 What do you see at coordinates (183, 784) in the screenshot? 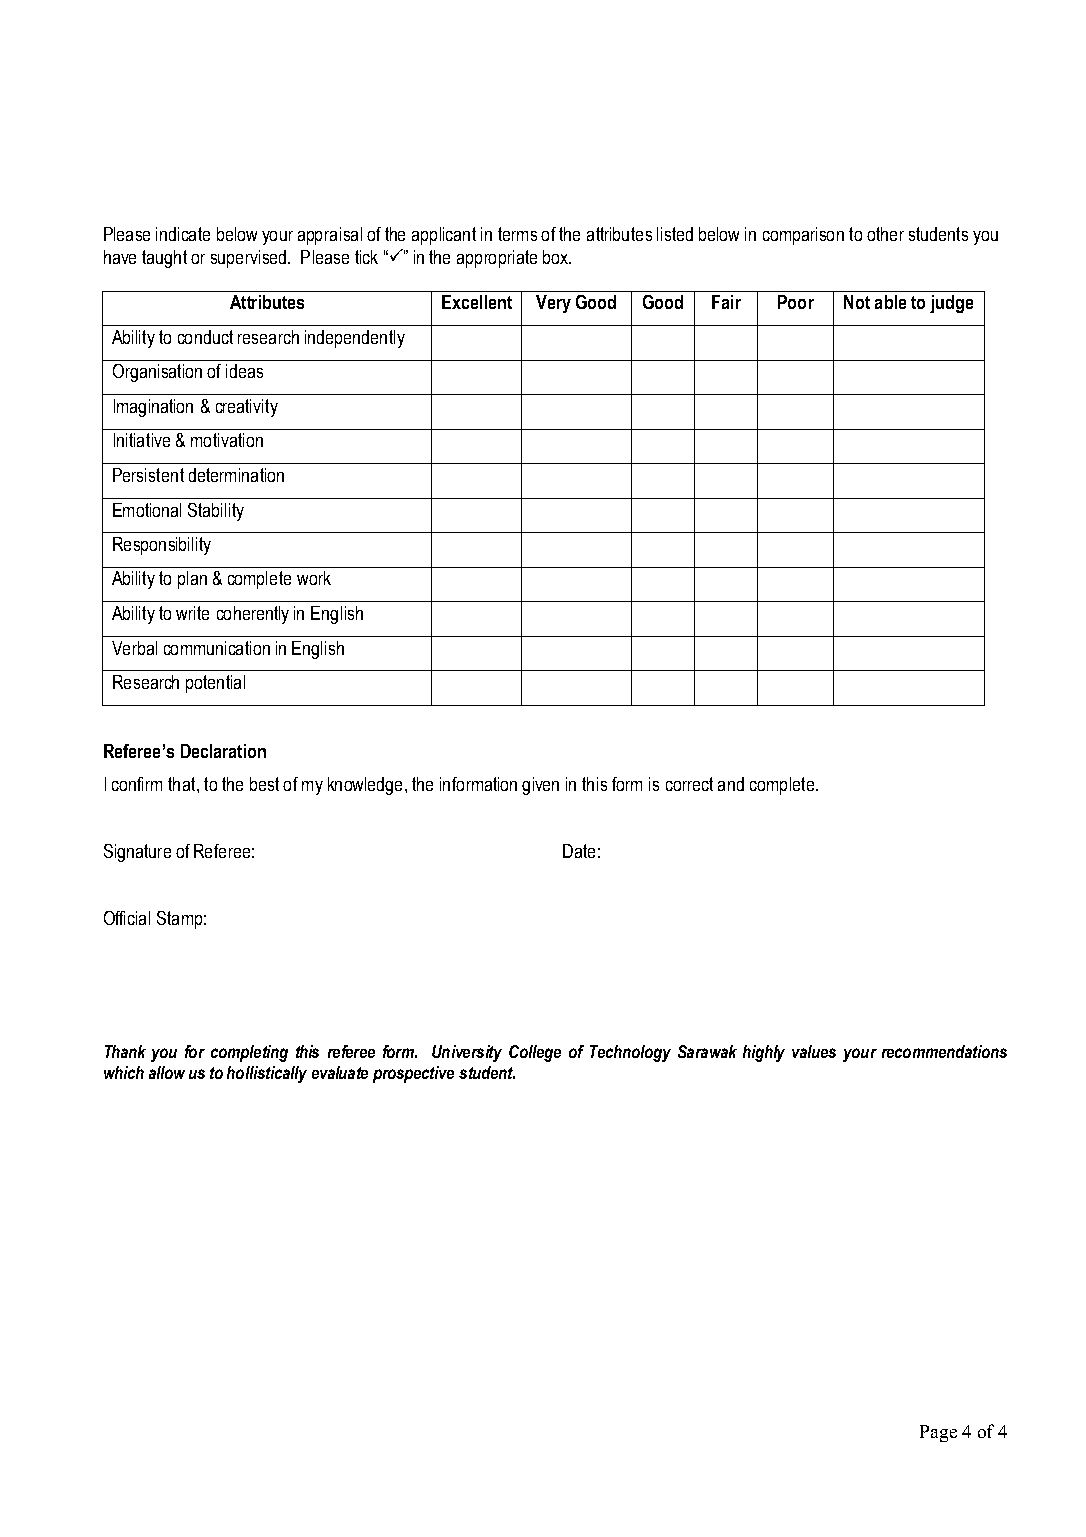
I see `that` at bounding box center [183, 784].
